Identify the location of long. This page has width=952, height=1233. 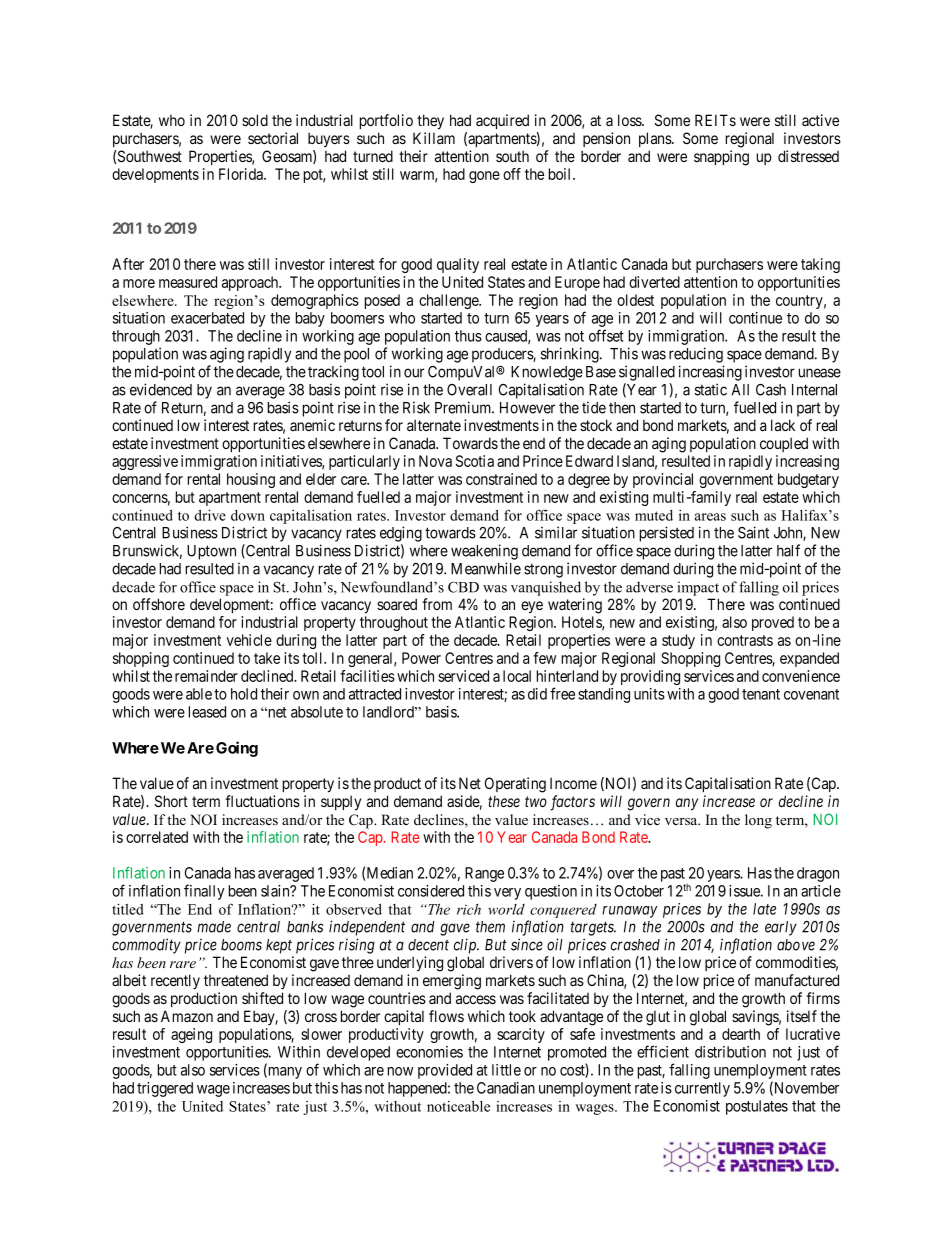
(758, 821).
